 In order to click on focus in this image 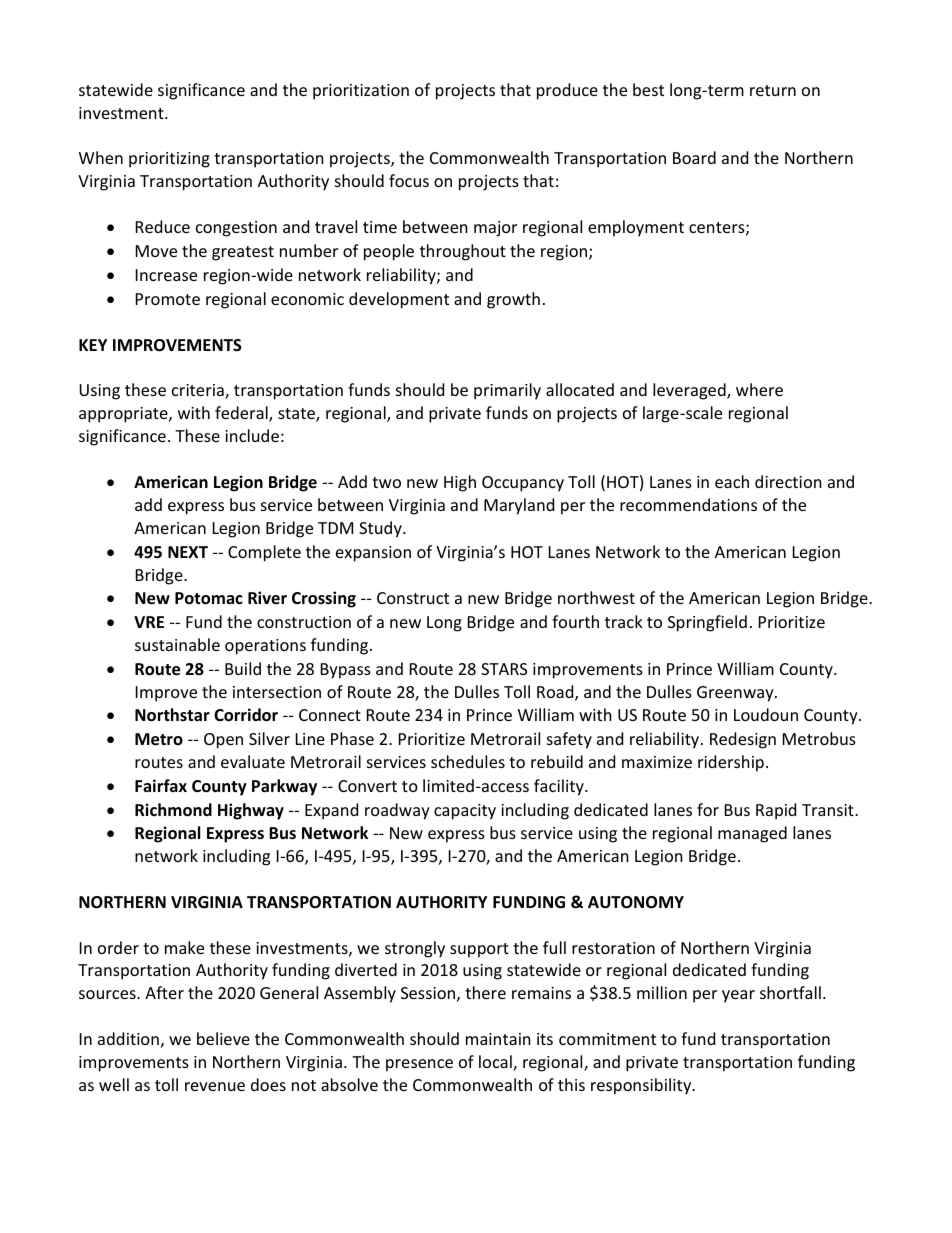, I will do `click(409, 180)`.
